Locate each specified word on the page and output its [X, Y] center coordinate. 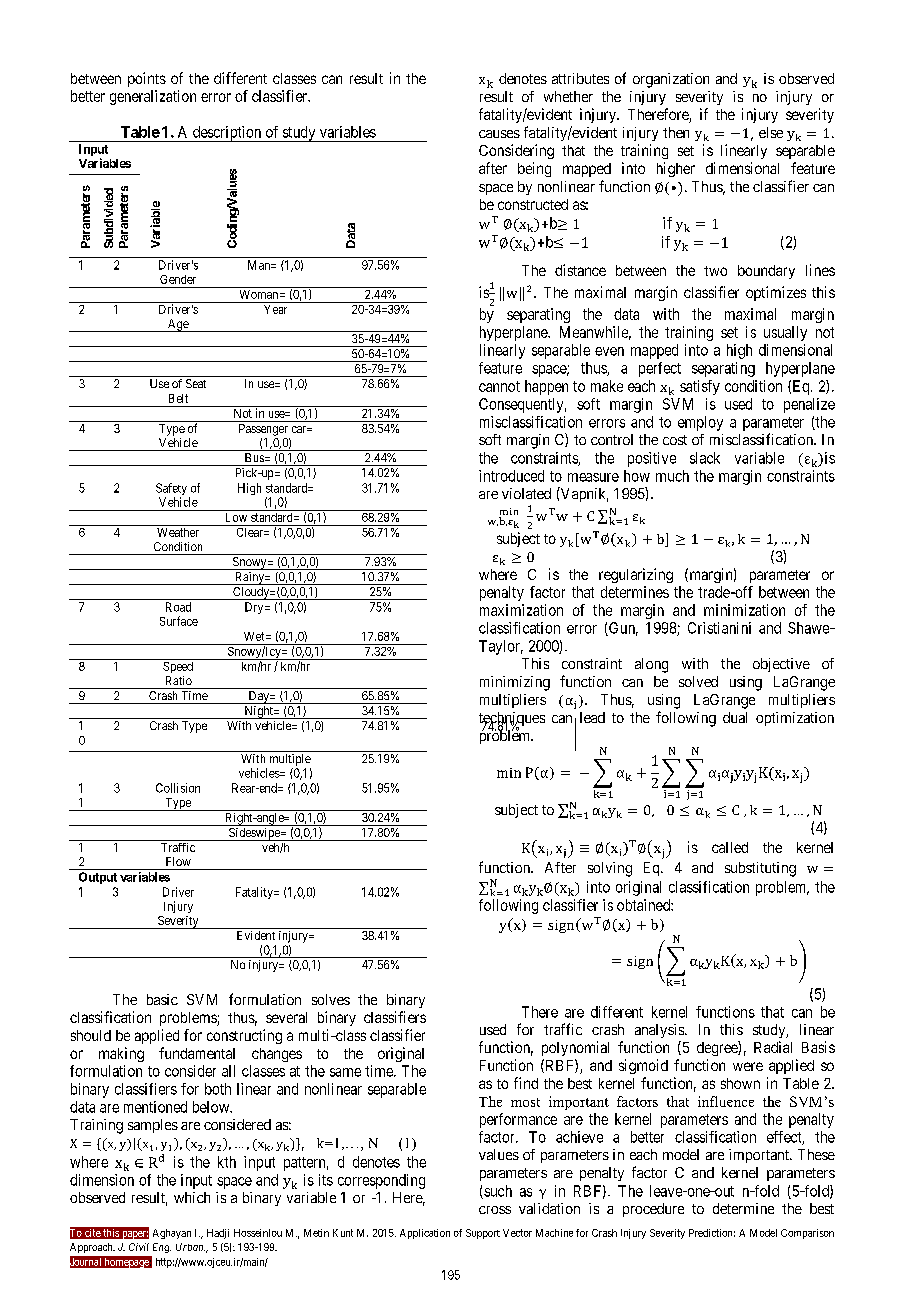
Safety [171, 490]
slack [705, 458]
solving [610, 869]
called [730, 847]
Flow [178, 861]
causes [499, 134]
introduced [511, 476]
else [771, 132]
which [192, 1197]
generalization [153, 97]
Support [483, 1234]
